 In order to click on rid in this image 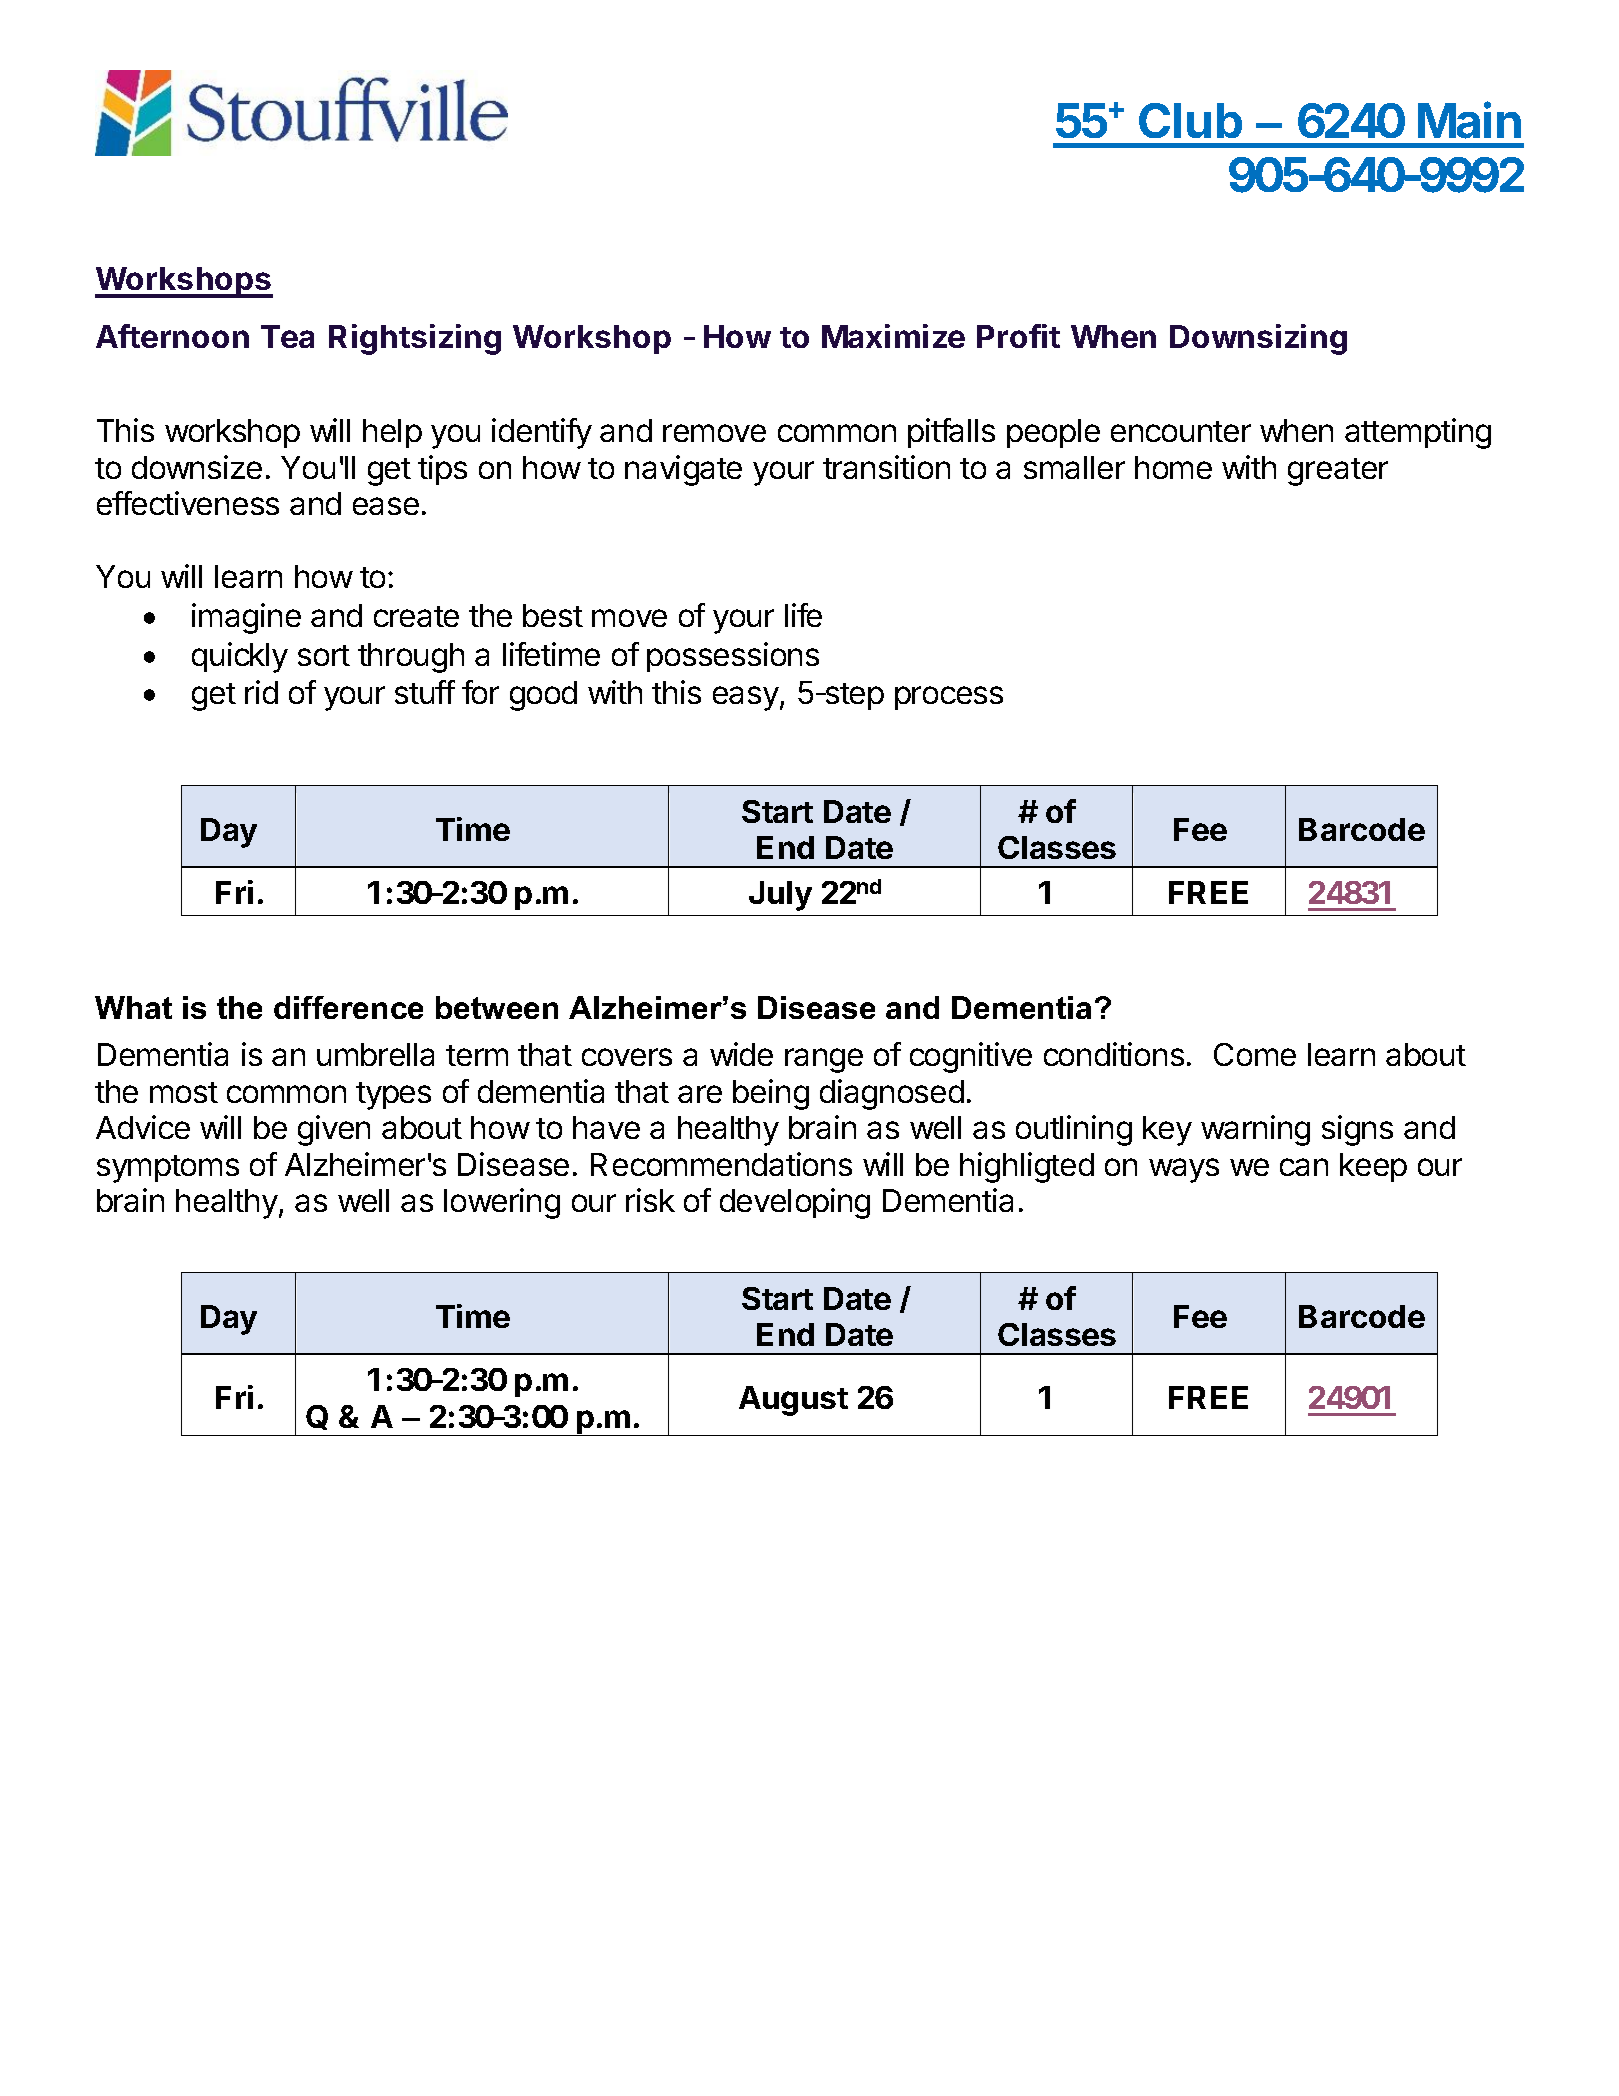, I will do `click(261, 692)`.
